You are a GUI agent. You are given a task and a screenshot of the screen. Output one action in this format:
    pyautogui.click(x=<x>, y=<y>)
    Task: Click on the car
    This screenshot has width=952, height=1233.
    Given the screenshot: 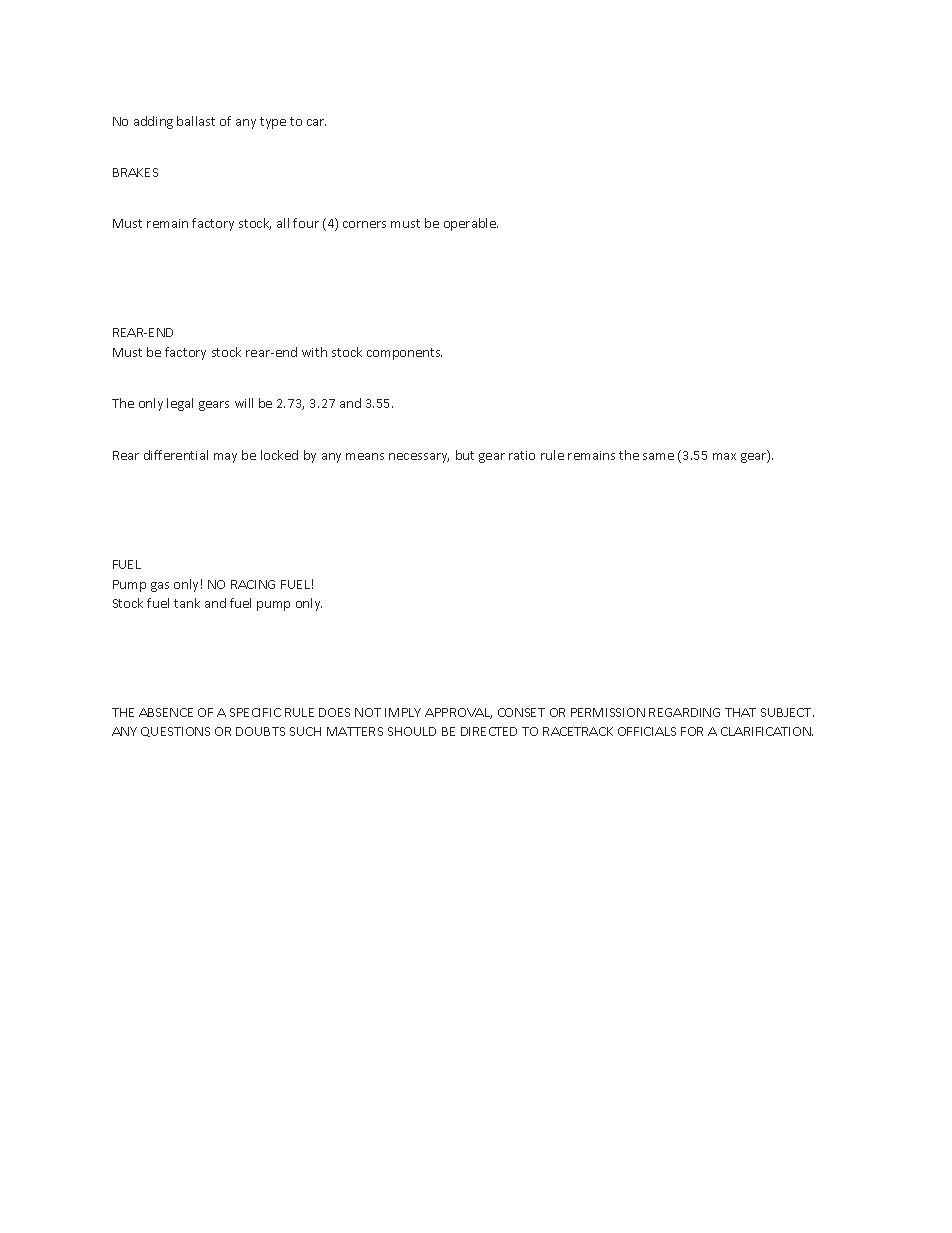 What is the action you would take?
    pyautogui.click(x=316, y=122)
